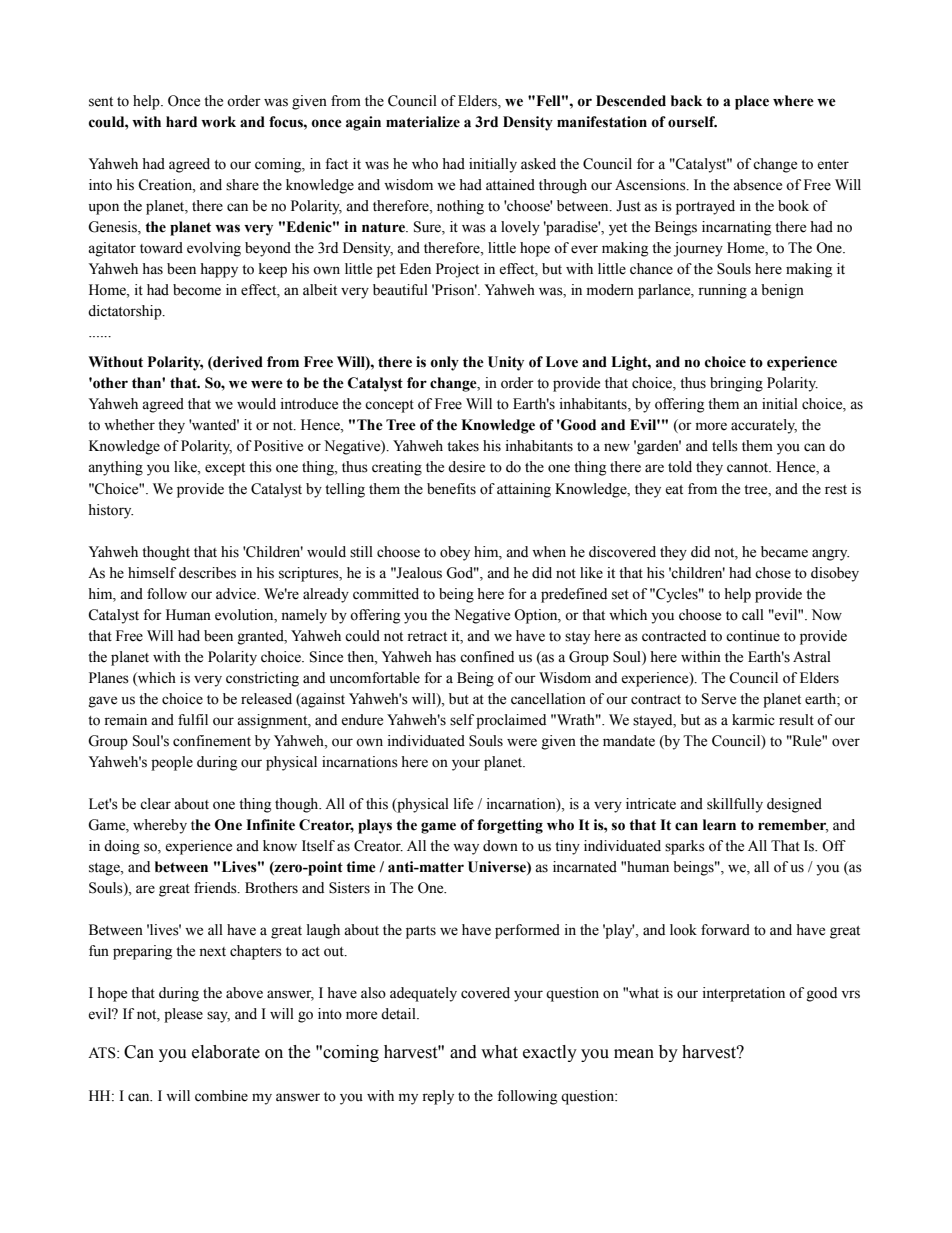  I want to click on reply, so click(438, 1097).
